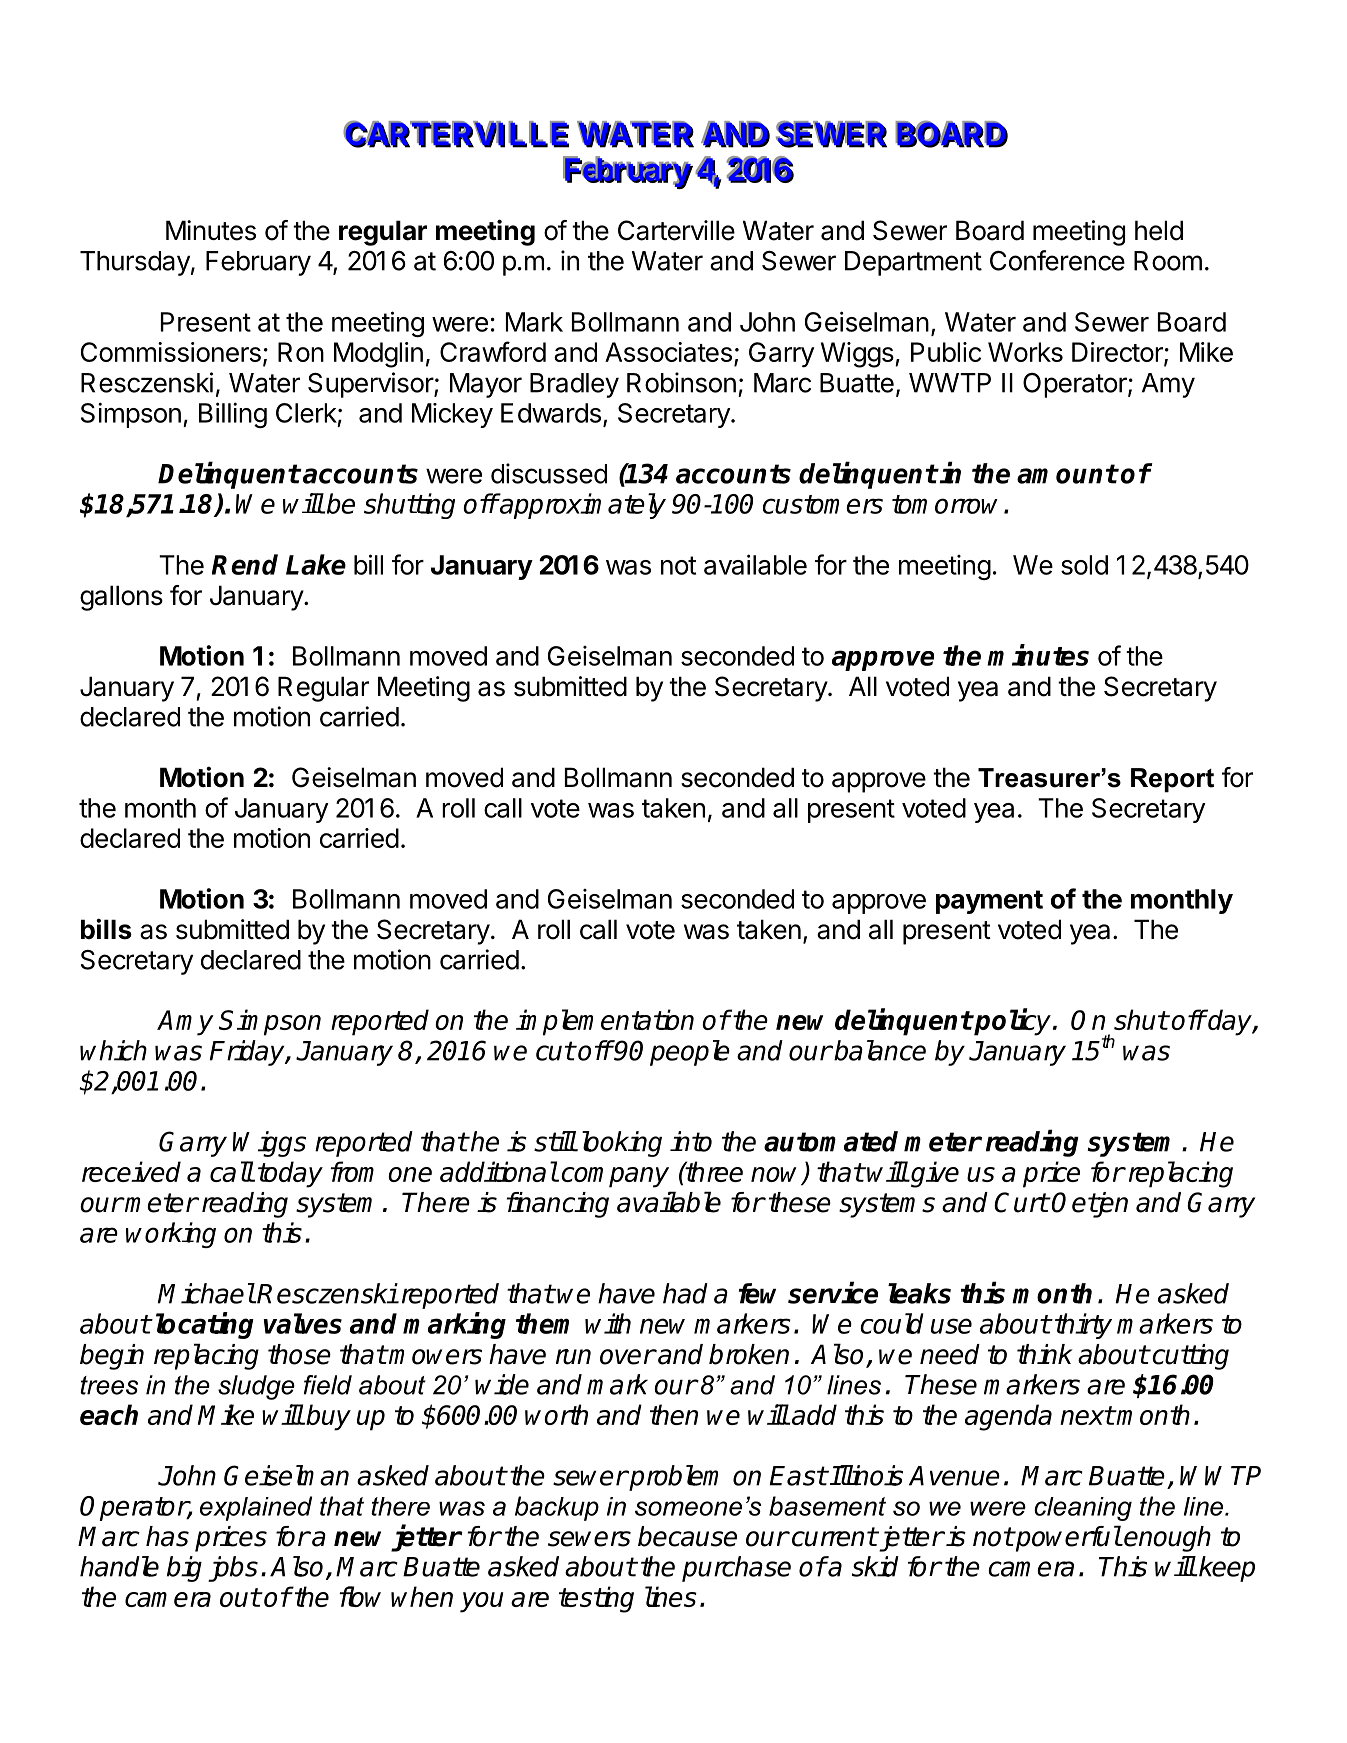  I want to click on implementation, so click(605, 1022).
